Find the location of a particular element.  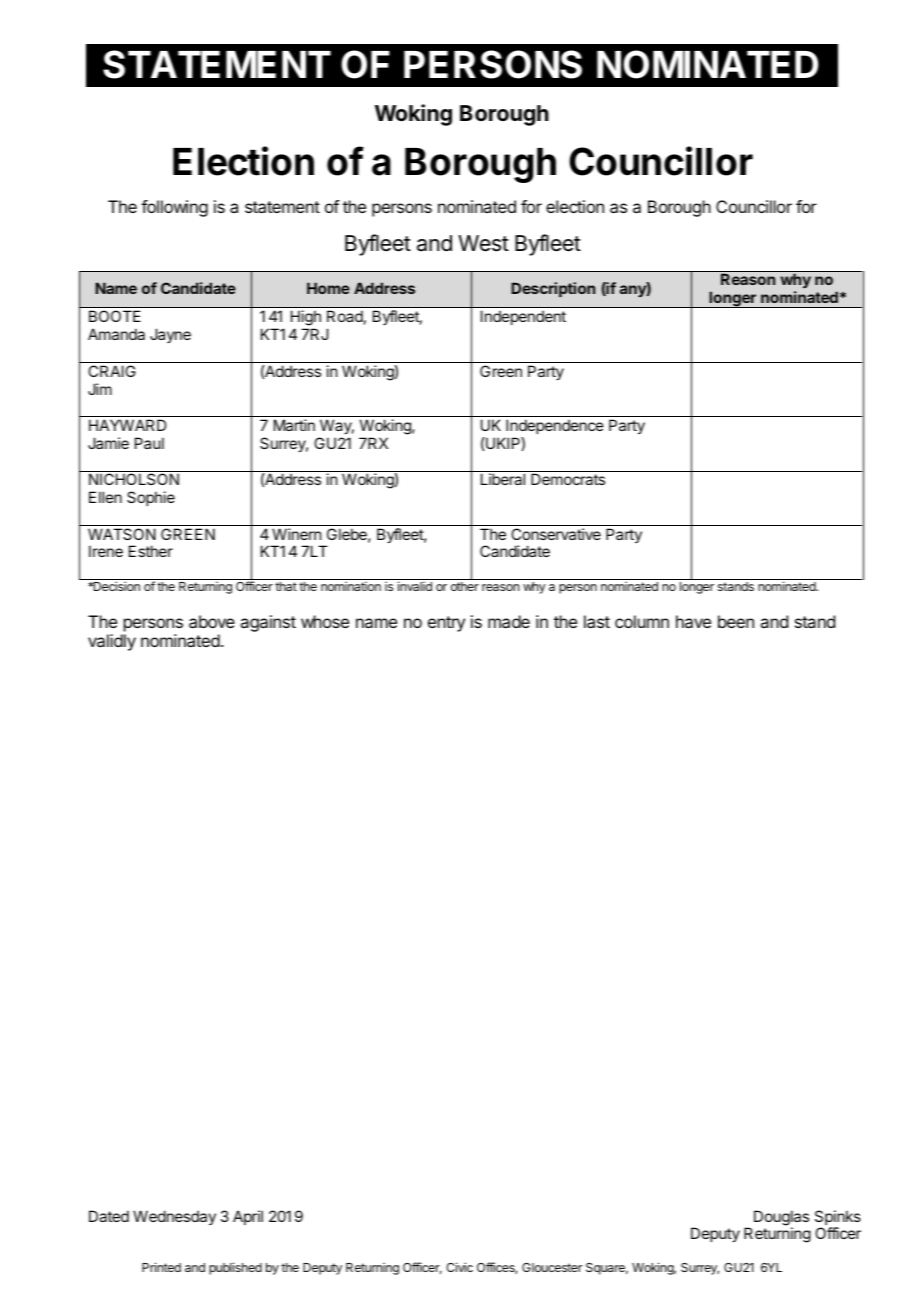

Wednesday is located at coordinates (174, 1217).
